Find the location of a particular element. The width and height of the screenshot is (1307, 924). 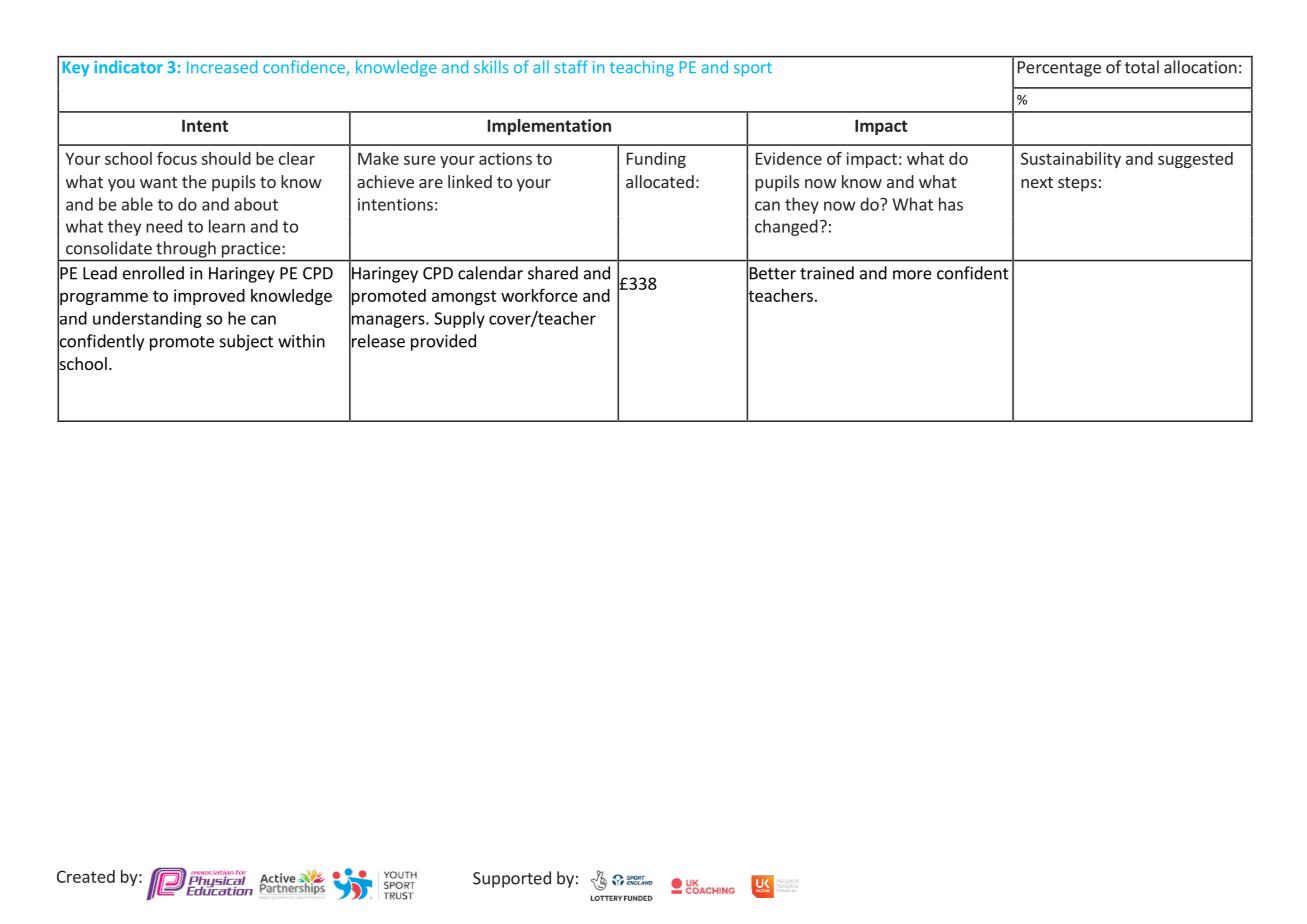

more is located at coordinates (912, 275).
